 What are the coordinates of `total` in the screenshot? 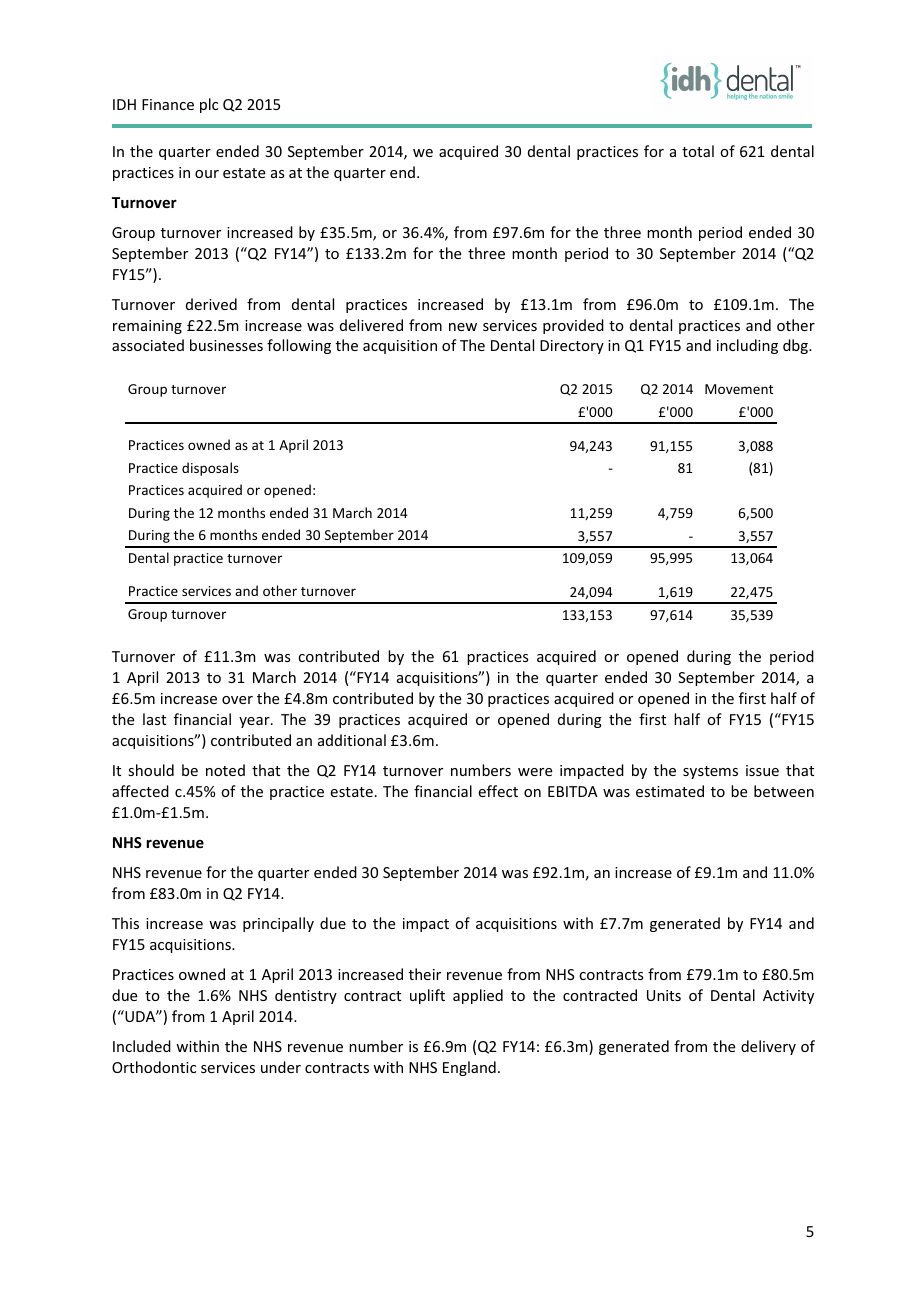 It's located at (698, 151).
